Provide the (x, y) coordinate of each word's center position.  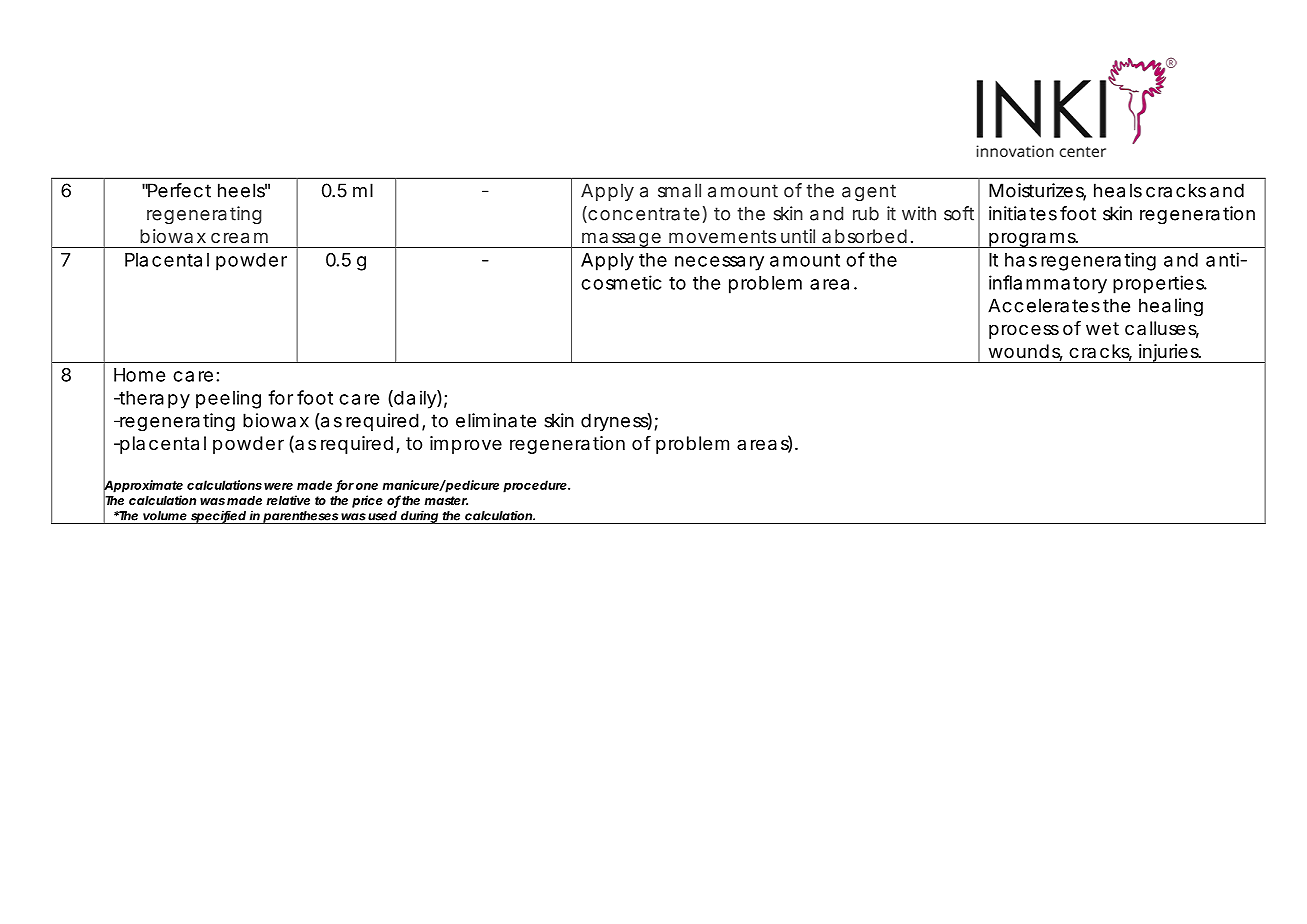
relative (288, 500)
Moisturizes (1037, 191)
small (679, 190)
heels (242, 190)
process (1024, 331)
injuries (1169, 353)
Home (139, 375)
